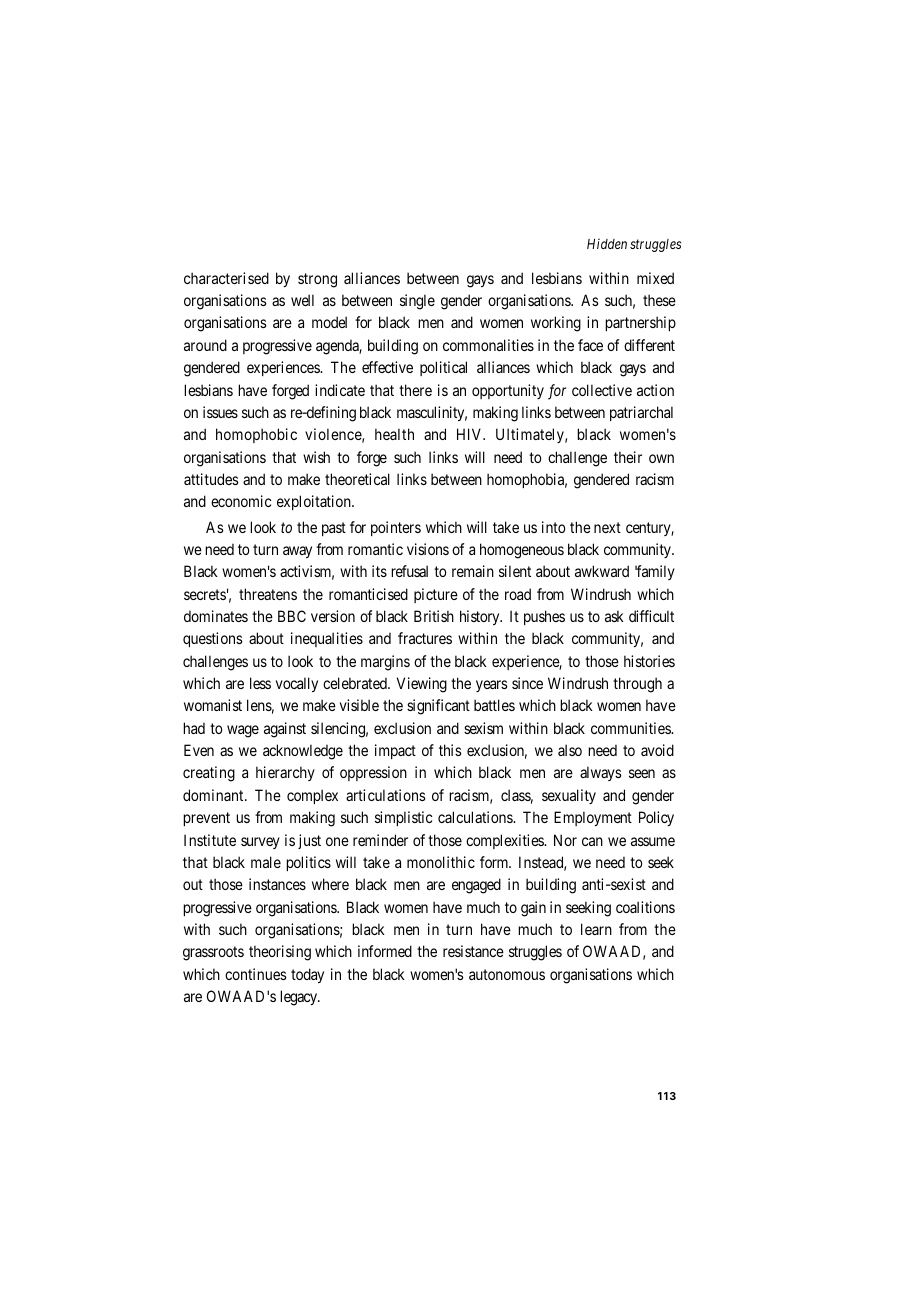 This page has height=1307, width=924. I want to click on continues, so click(256, 974).
